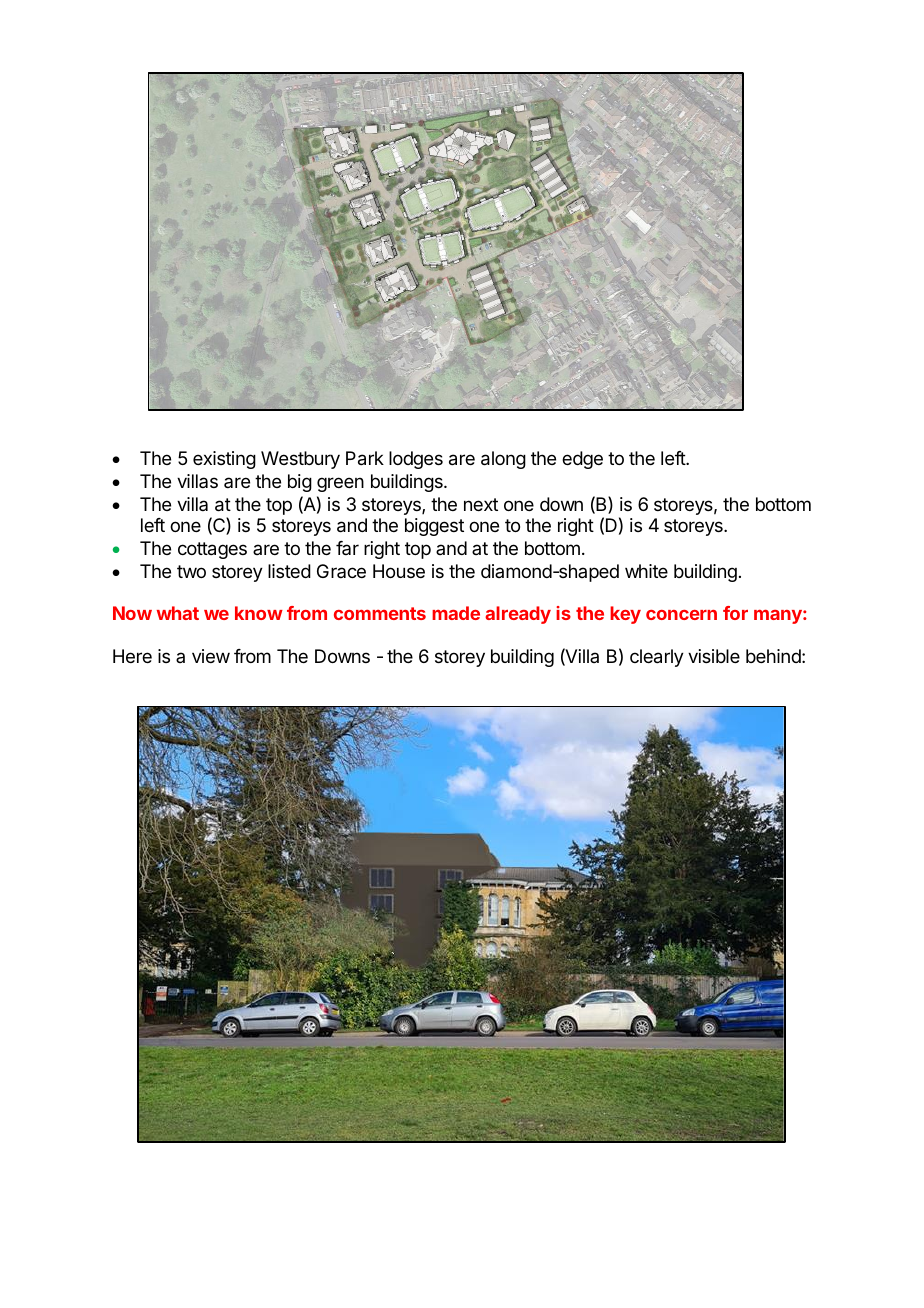  I want to click on biggest, so click(434, 527).
